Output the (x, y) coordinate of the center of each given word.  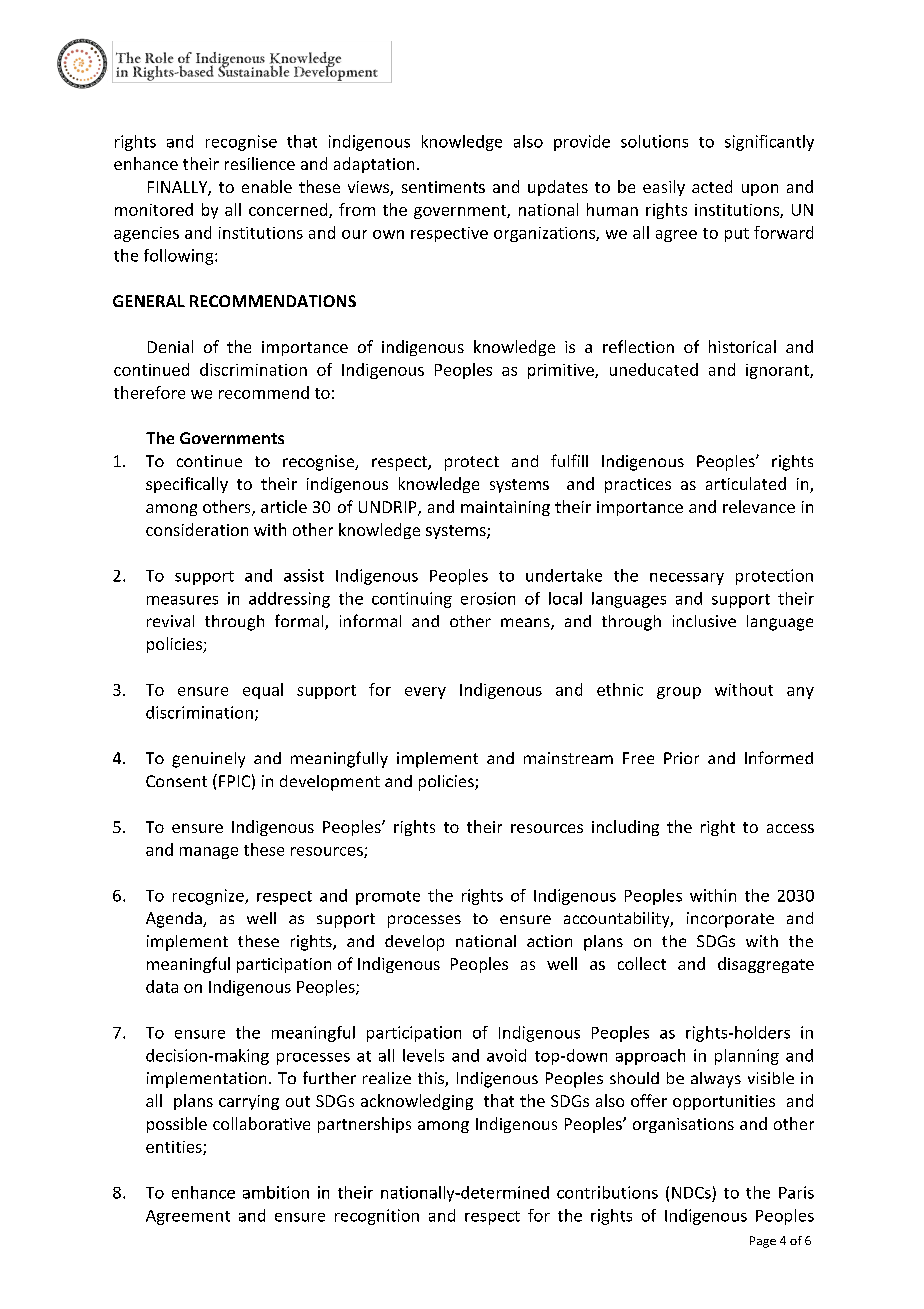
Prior (681, 758)
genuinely (208, 760)
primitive (562, 371)
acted (712, 186)
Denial (170, 346)
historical (742, 346)
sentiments (443, 187)
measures (182, 600)
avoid (506, 1055)
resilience (260, 163)
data (162, 986)
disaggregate (766, 965)
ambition (276, 1192)
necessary (687, 579)
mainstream (568, 758)
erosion (488, 598)
